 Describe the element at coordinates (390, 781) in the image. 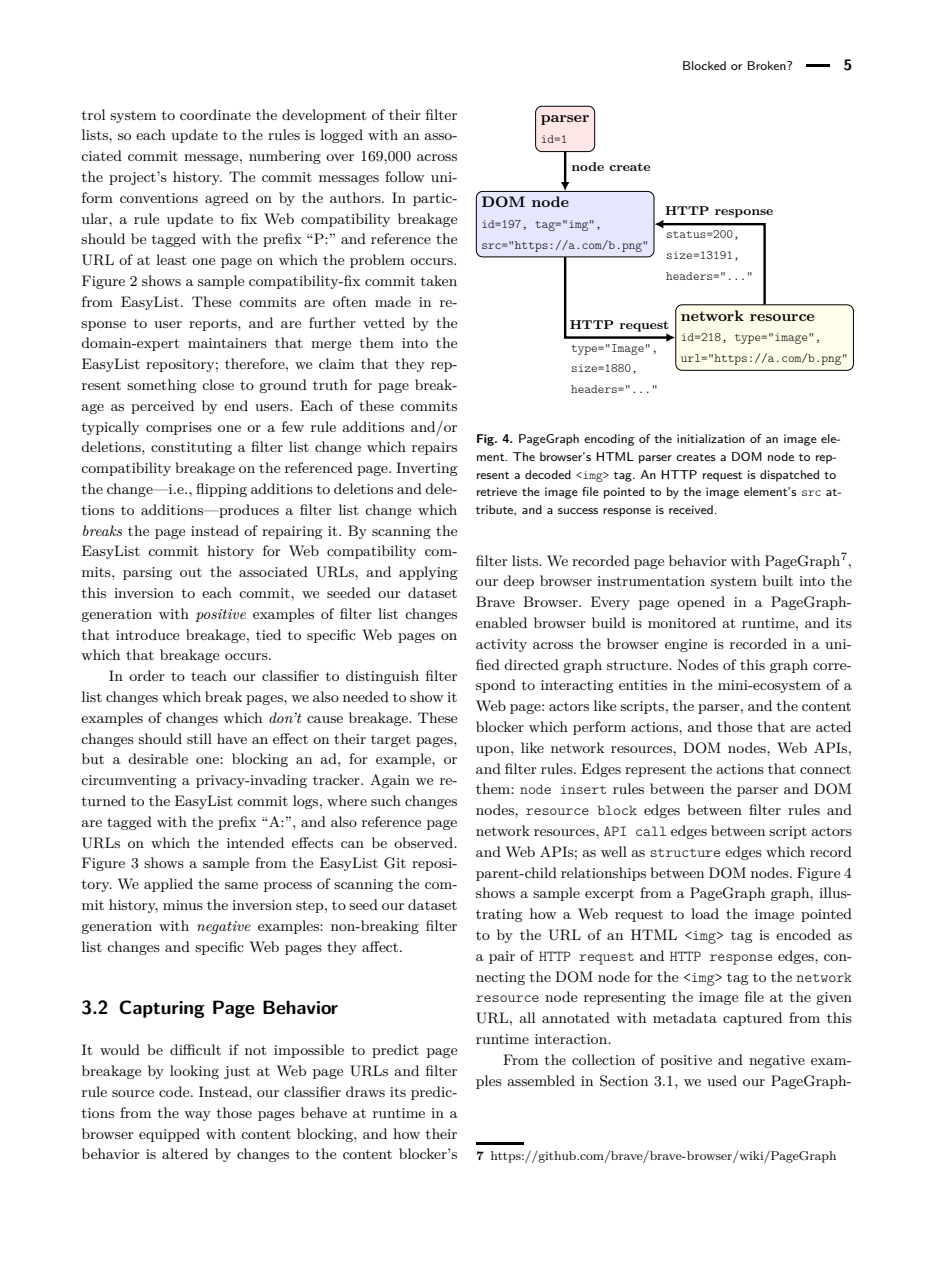

I see `Again` at that location.
